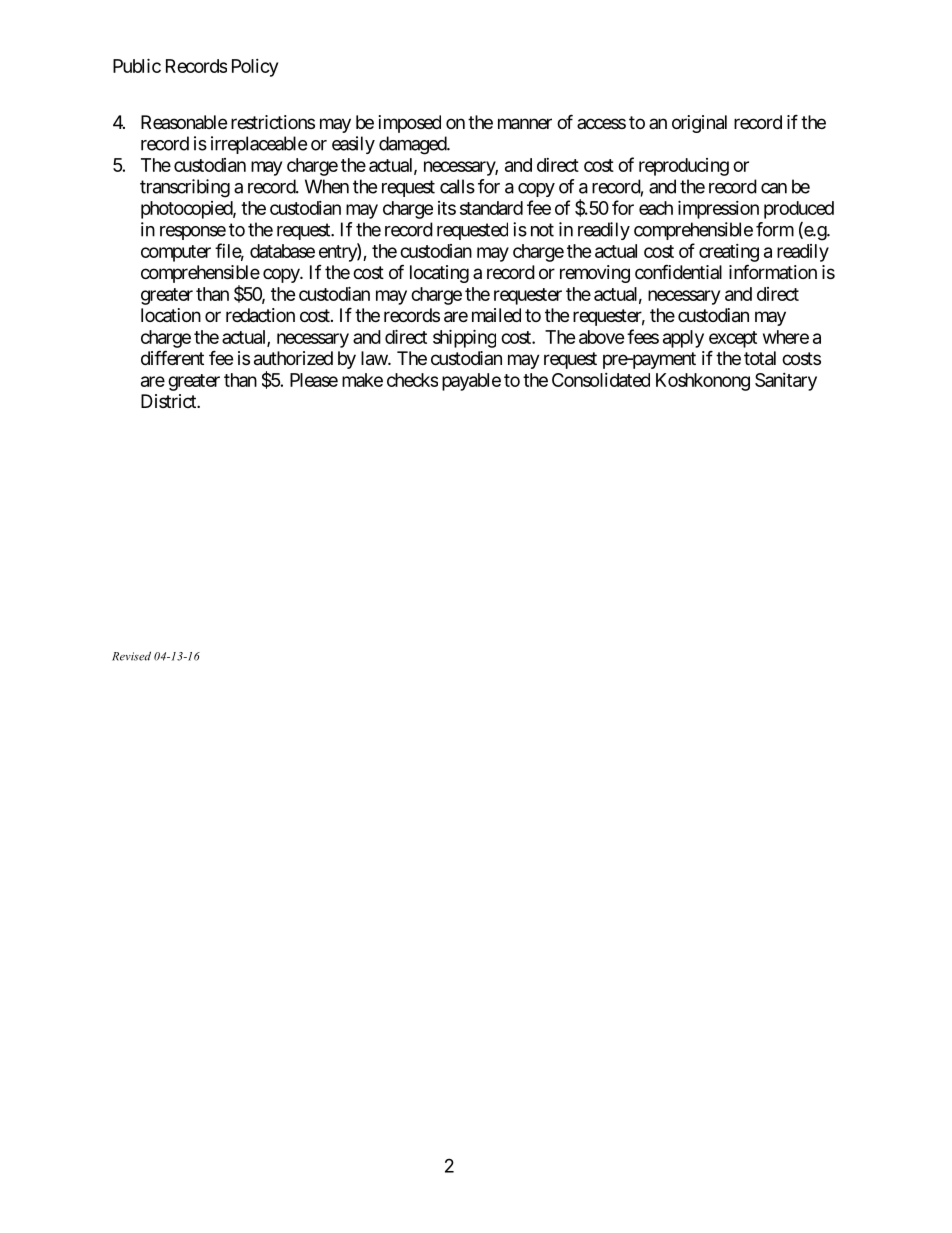 The width and height of the image is (952, 1233). What do you see at coordinates (176, 253) in the image?
I see `computer` at bounding box center [176, 253].
